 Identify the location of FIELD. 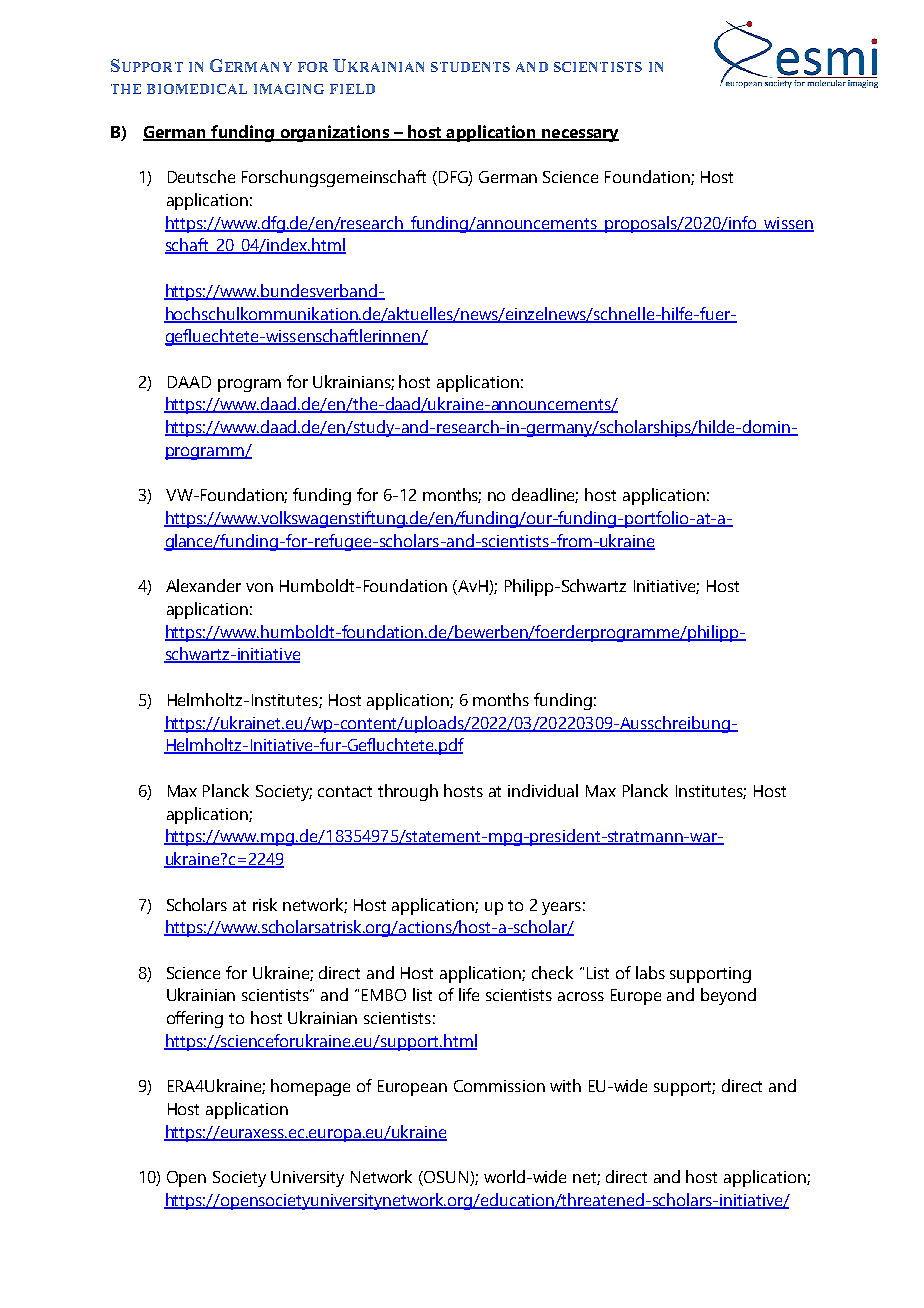
(352, 89).
